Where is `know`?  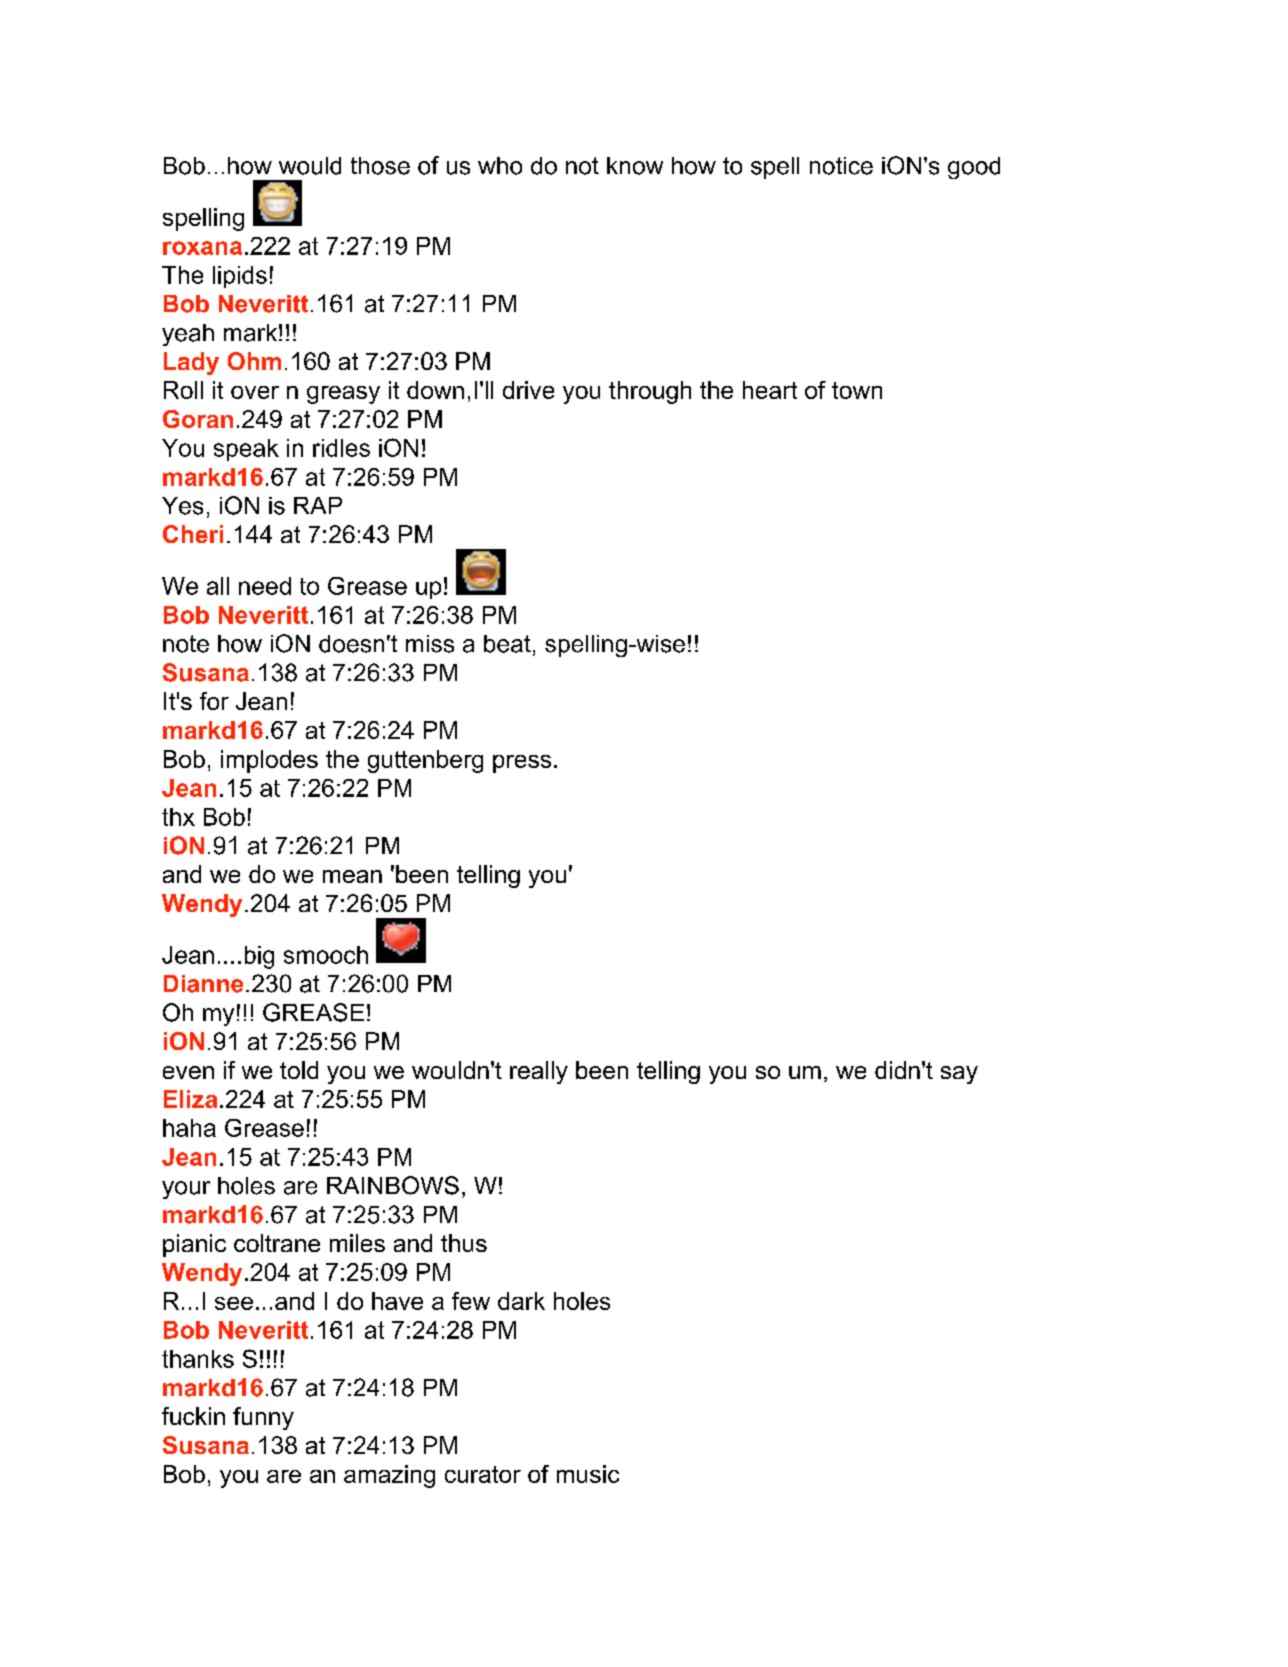
know is located at coordinates (635, 166).
